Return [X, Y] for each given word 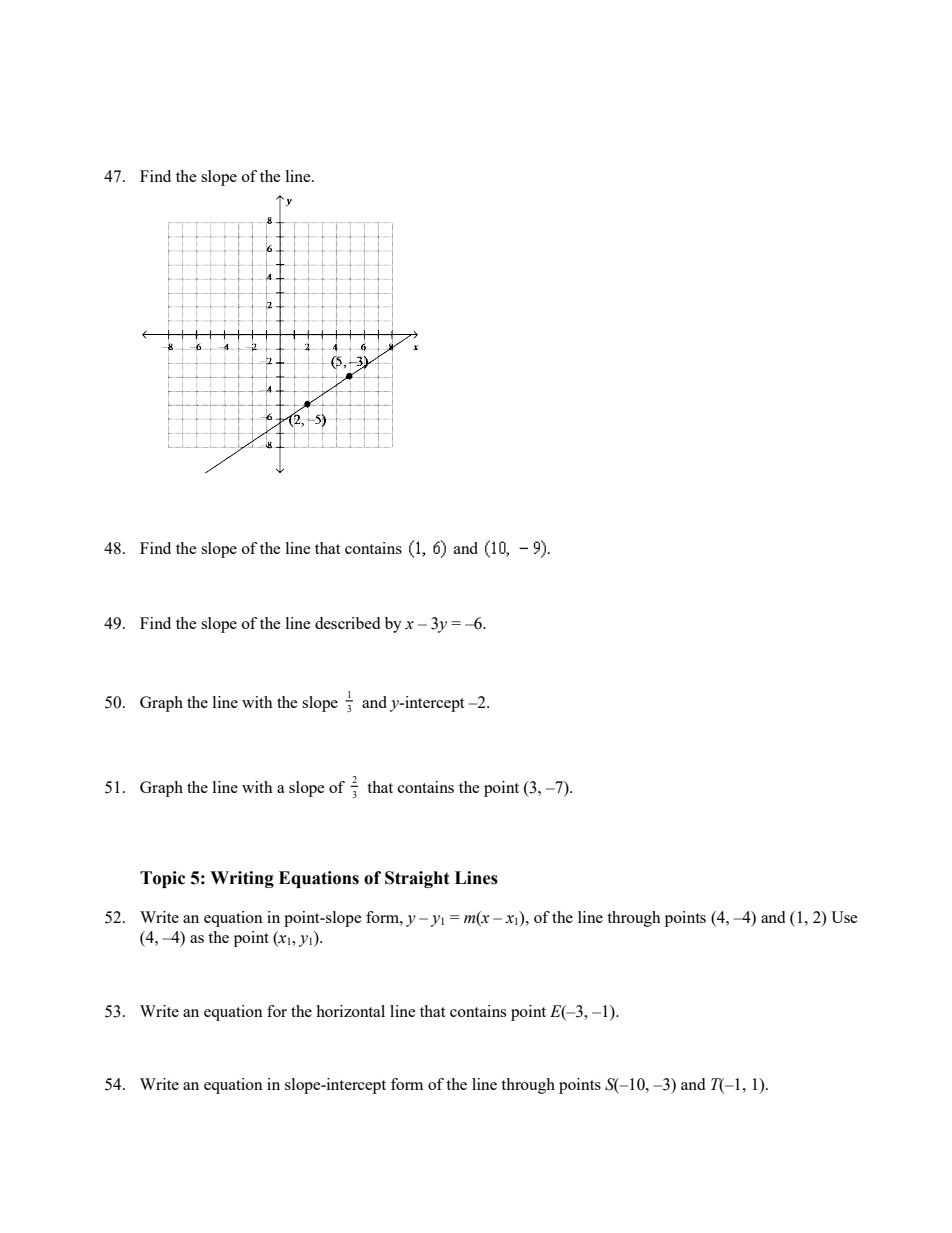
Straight [417, 879]
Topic [162, 879]
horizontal [350, 1011]
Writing [242, 879]
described [347, 623]
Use [844, 917]
